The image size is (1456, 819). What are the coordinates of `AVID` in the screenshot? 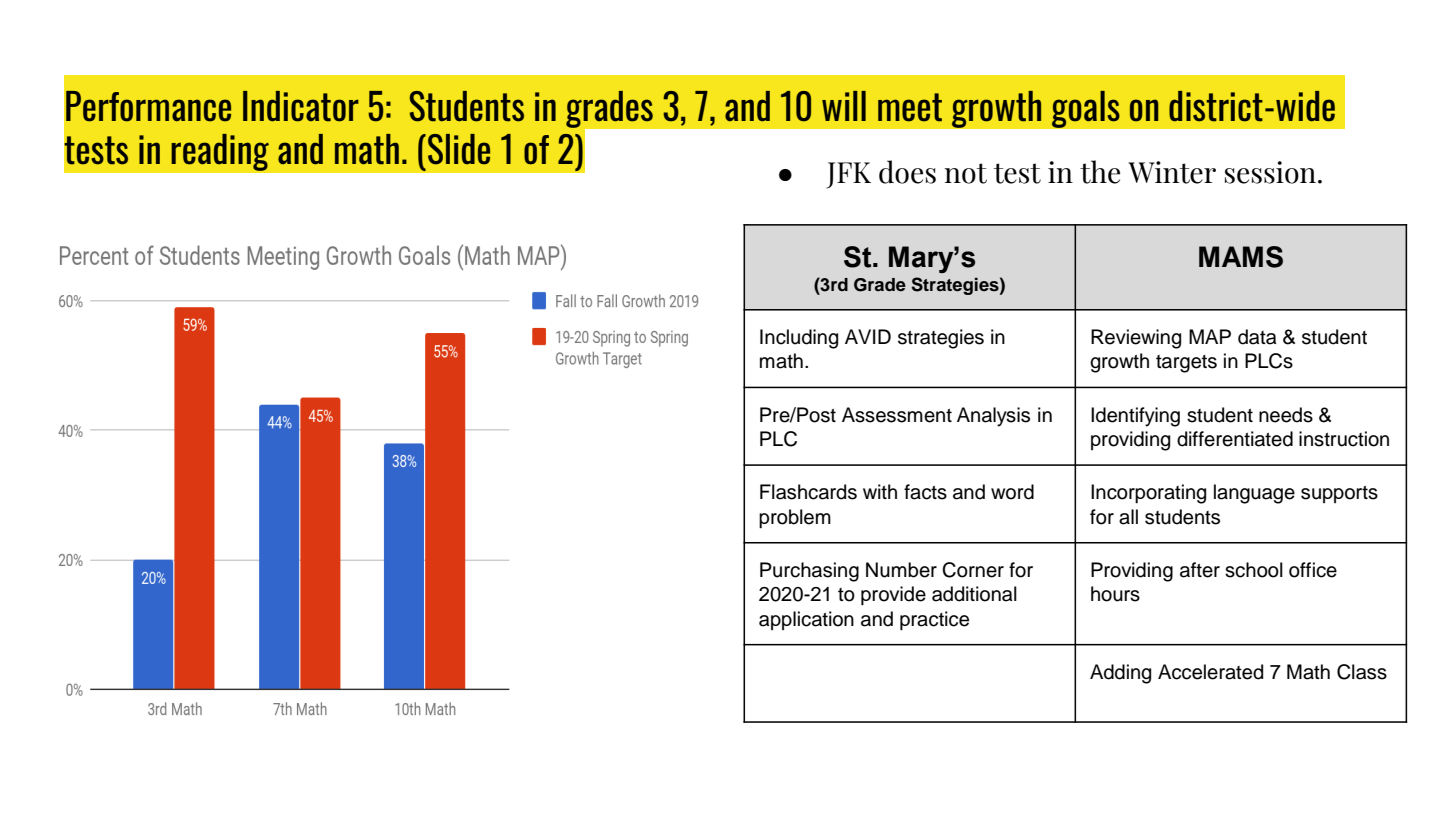 It's located at (868, 336).
